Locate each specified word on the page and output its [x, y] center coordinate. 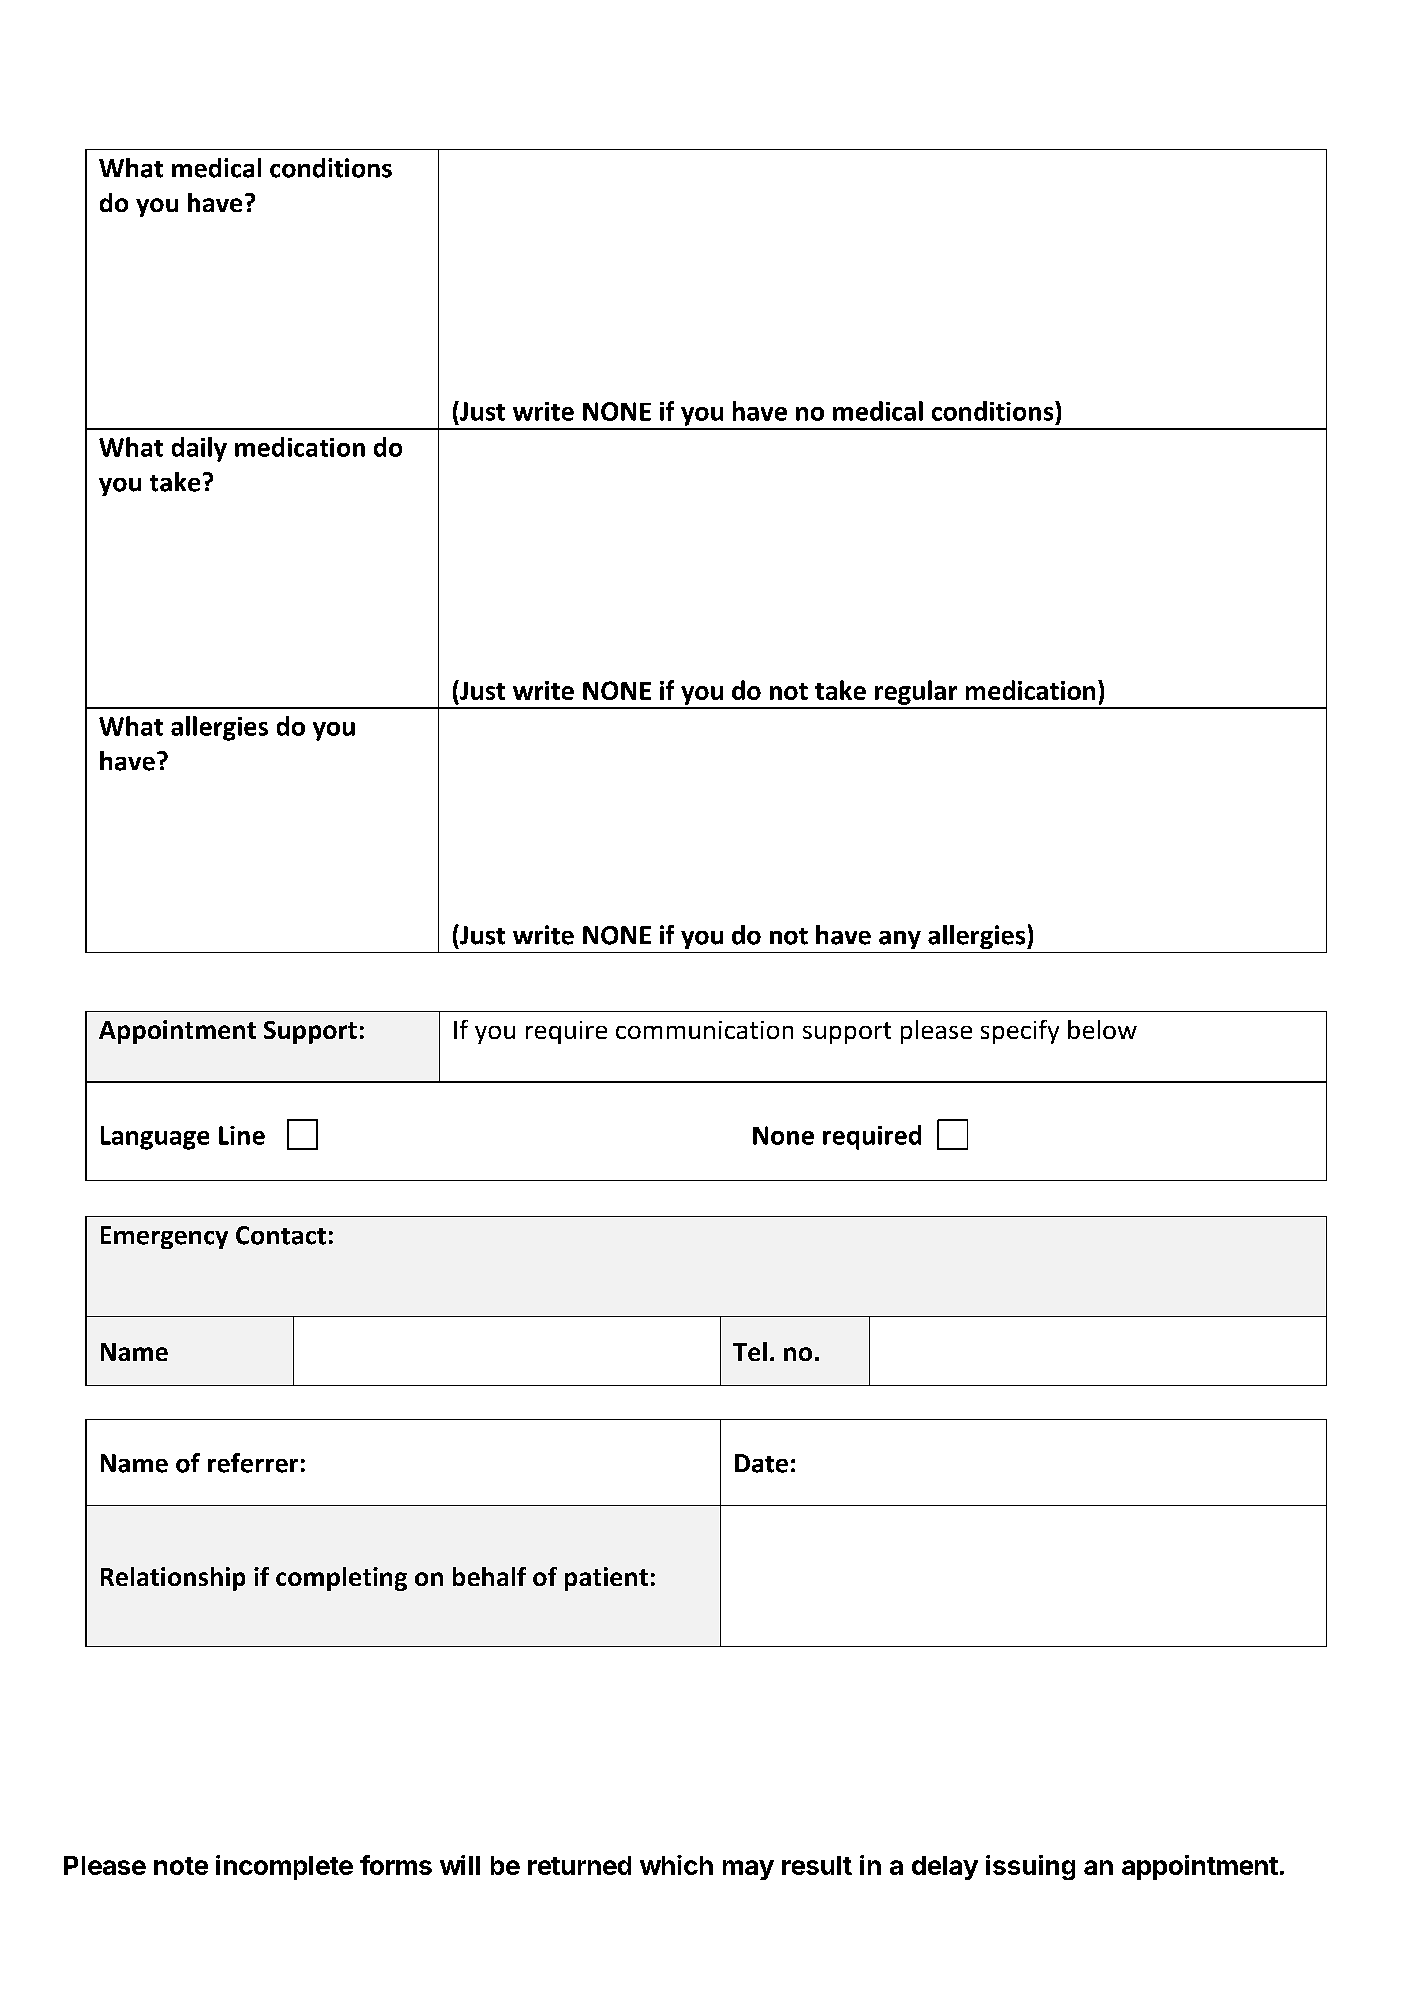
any [900, 940]
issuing [1030, 1867]
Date [761, 1463]
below [1102, 1029]
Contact [281, 1235]
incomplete [284, 1867]
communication [704, 1030]
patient [606, 1579]
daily [199, 449]
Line [242, 1135]
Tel [750, 1351]
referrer [253, 1463]
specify [1020, 1032]
